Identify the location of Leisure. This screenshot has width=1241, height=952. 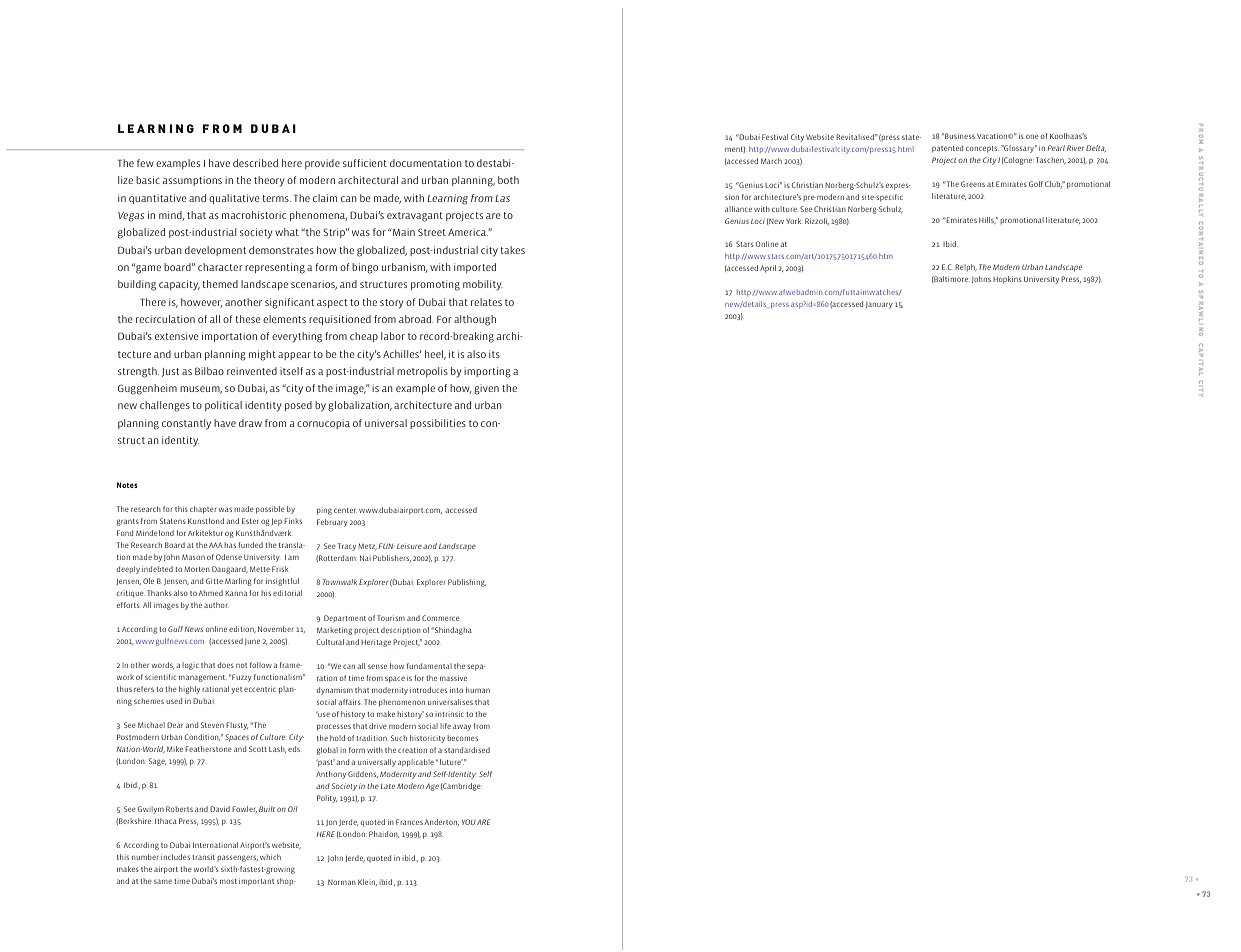
(409, 546).
